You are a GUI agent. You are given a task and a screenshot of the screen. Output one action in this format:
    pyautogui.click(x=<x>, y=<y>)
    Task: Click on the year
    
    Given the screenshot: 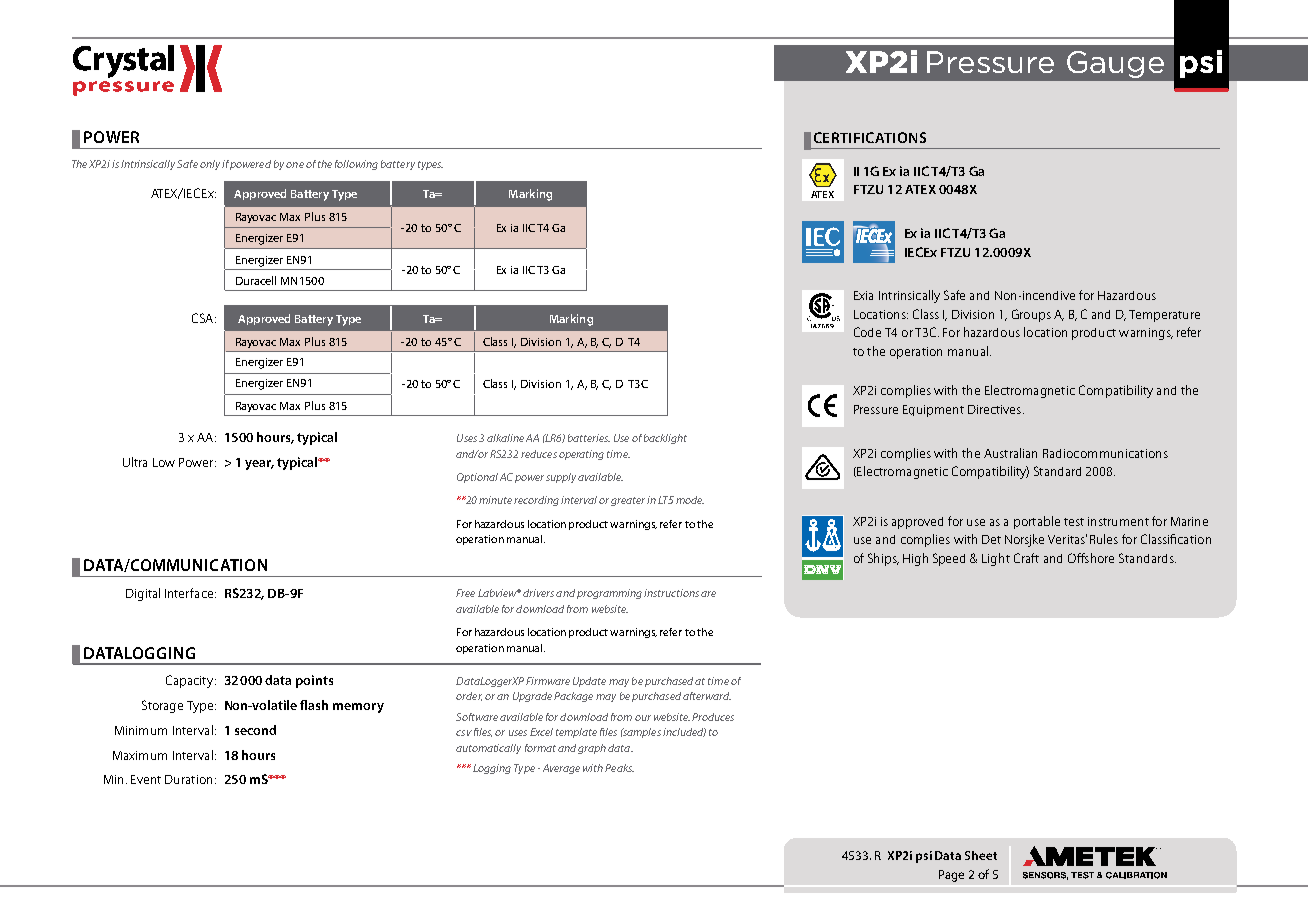 What is the action you would take?
    pyautogui.click(x=259, y=465)
